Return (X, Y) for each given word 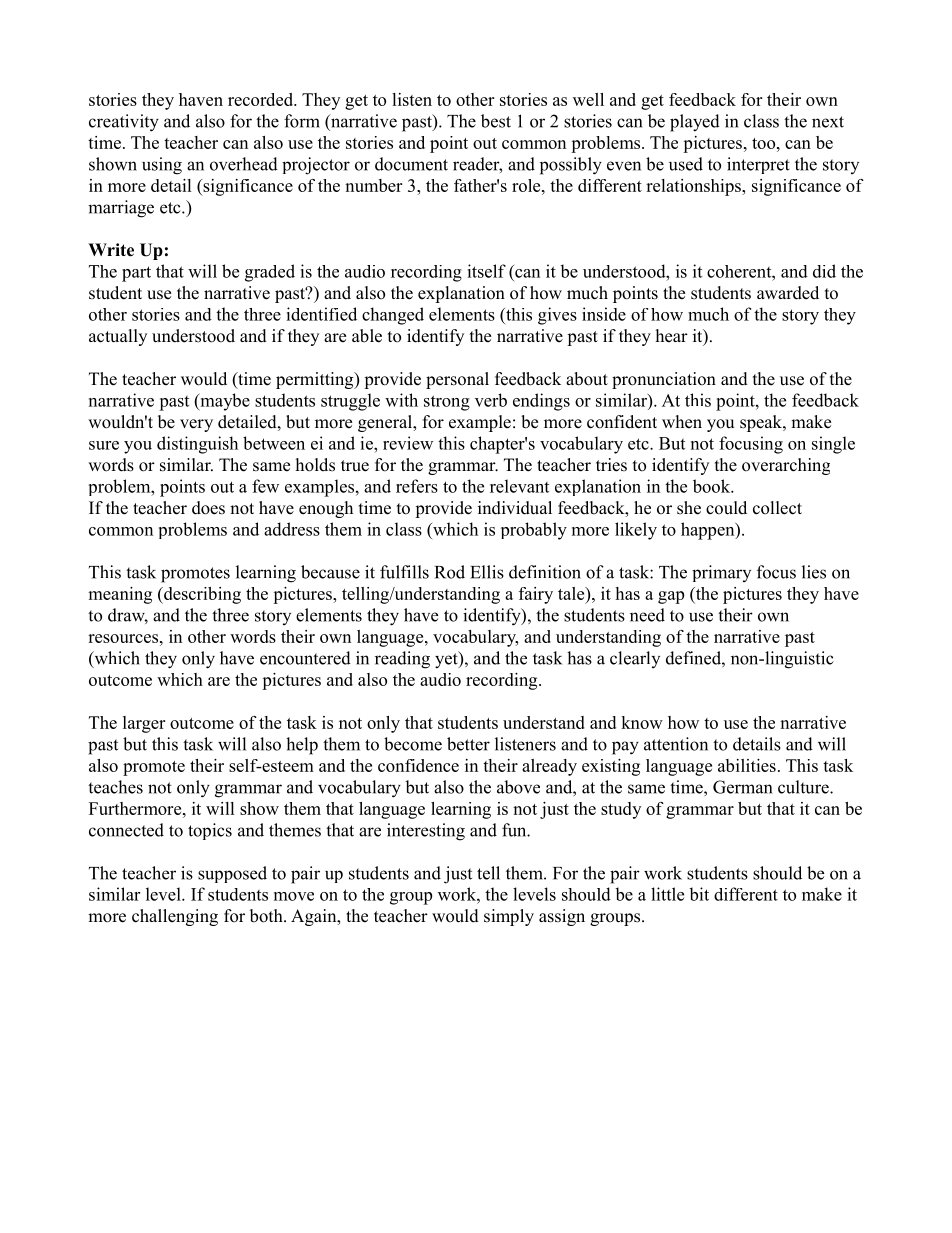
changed (393, 316)
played (695, 123)
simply (509, 917)
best (496, 121)
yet (447, 660)
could (726, 508)
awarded (788, 293)
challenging (175, 917)
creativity (124, 123)
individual (515, 508)
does (208, 508)
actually (118, 337)
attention (676, 744)
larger (144, 724)
